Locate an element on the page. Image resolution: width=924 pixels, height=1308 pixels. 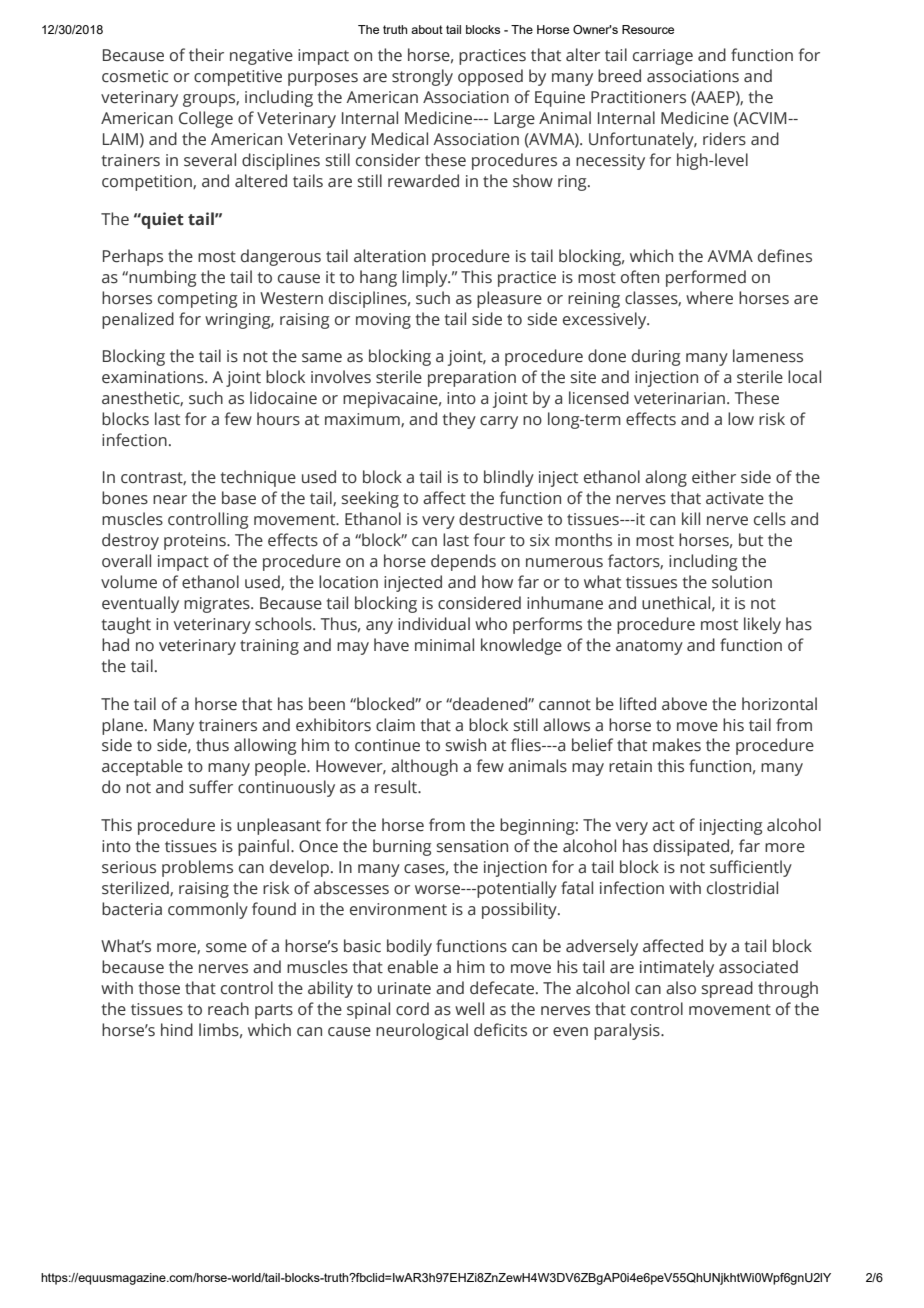
likely is located at coordinates (762, 625).
